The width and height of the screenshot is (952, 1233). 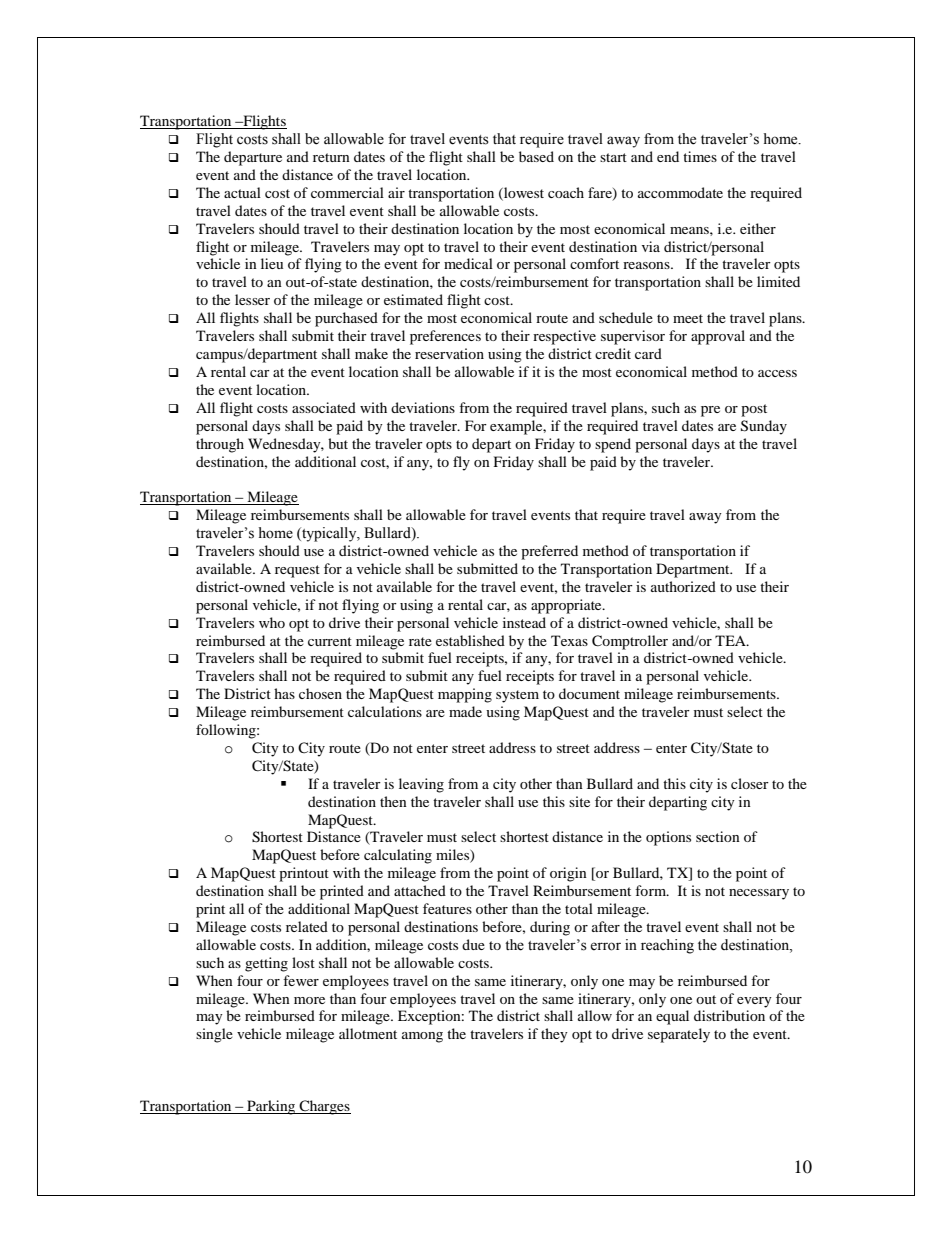 I want to click on who, so click(x=272, y=622).
